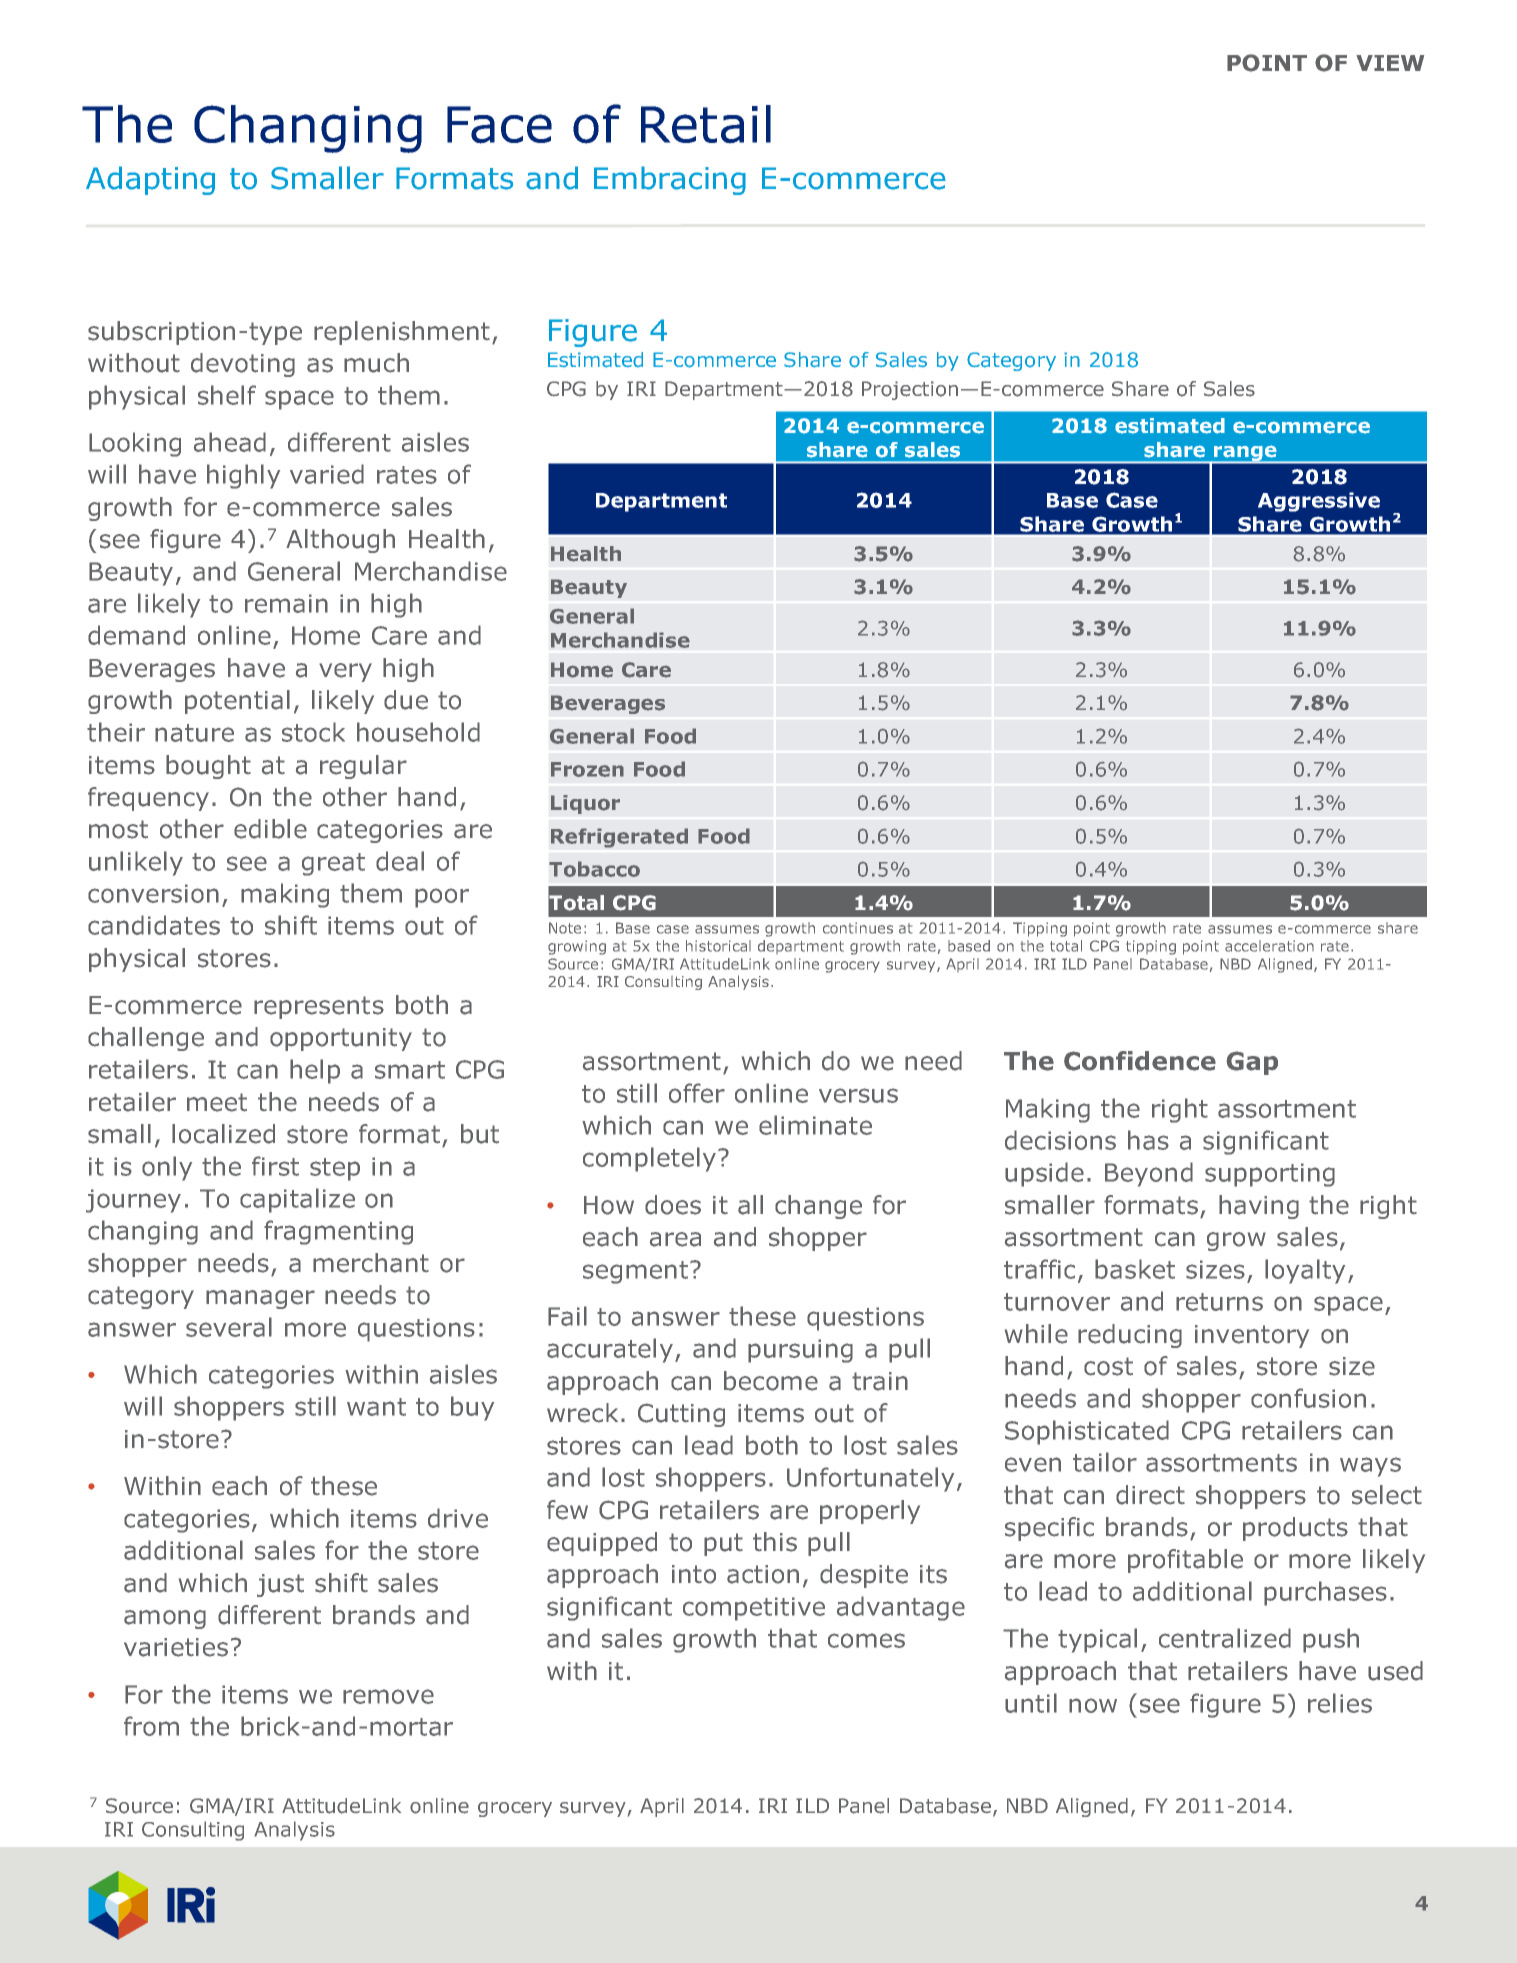 Image resolution: width=1517 pixels, height=1963 pixels. I want to click on varieties, so click(176, 1647).
